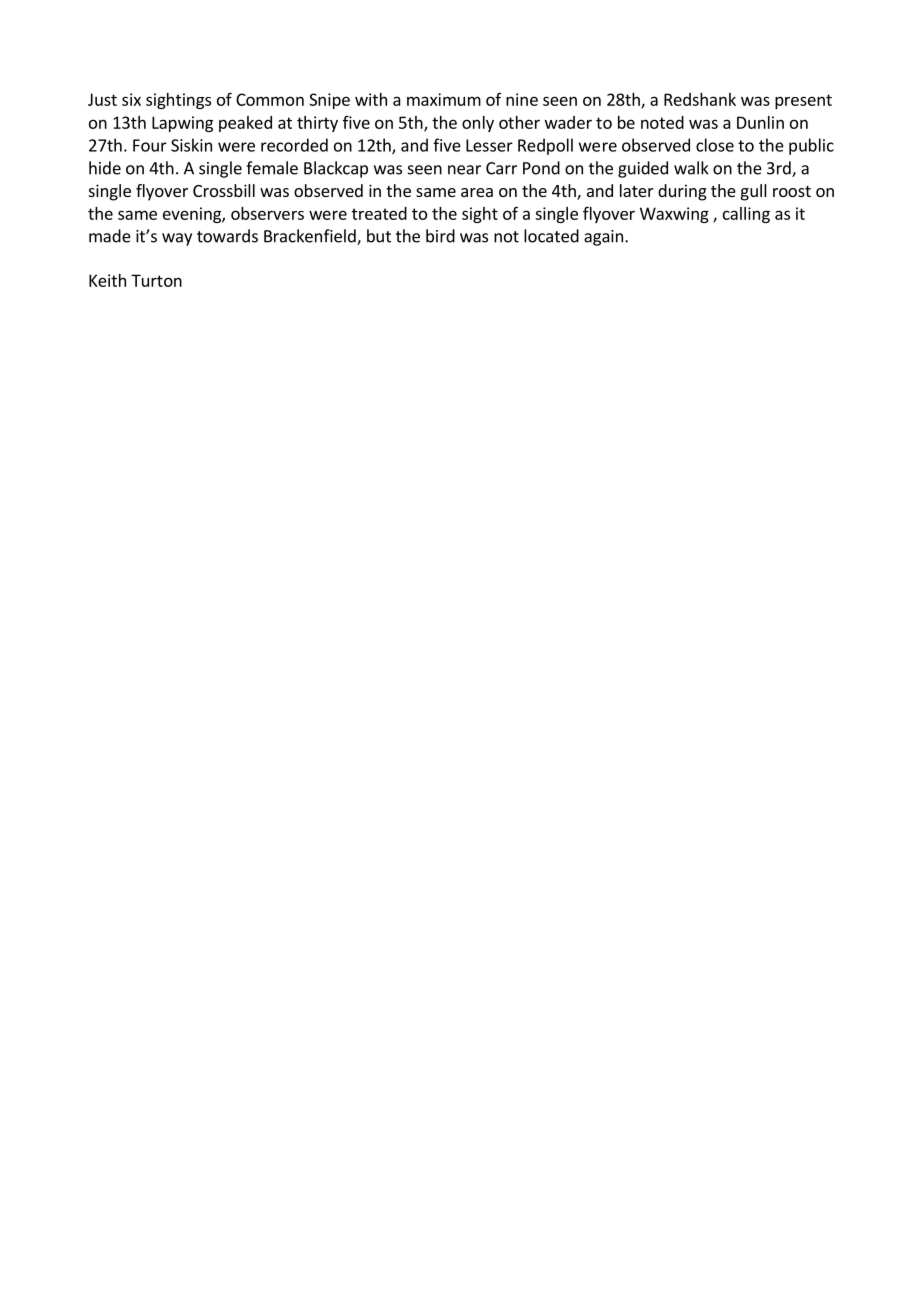  Describe the element at coordinates (131, 99) in the image. I see `six` at that location.
